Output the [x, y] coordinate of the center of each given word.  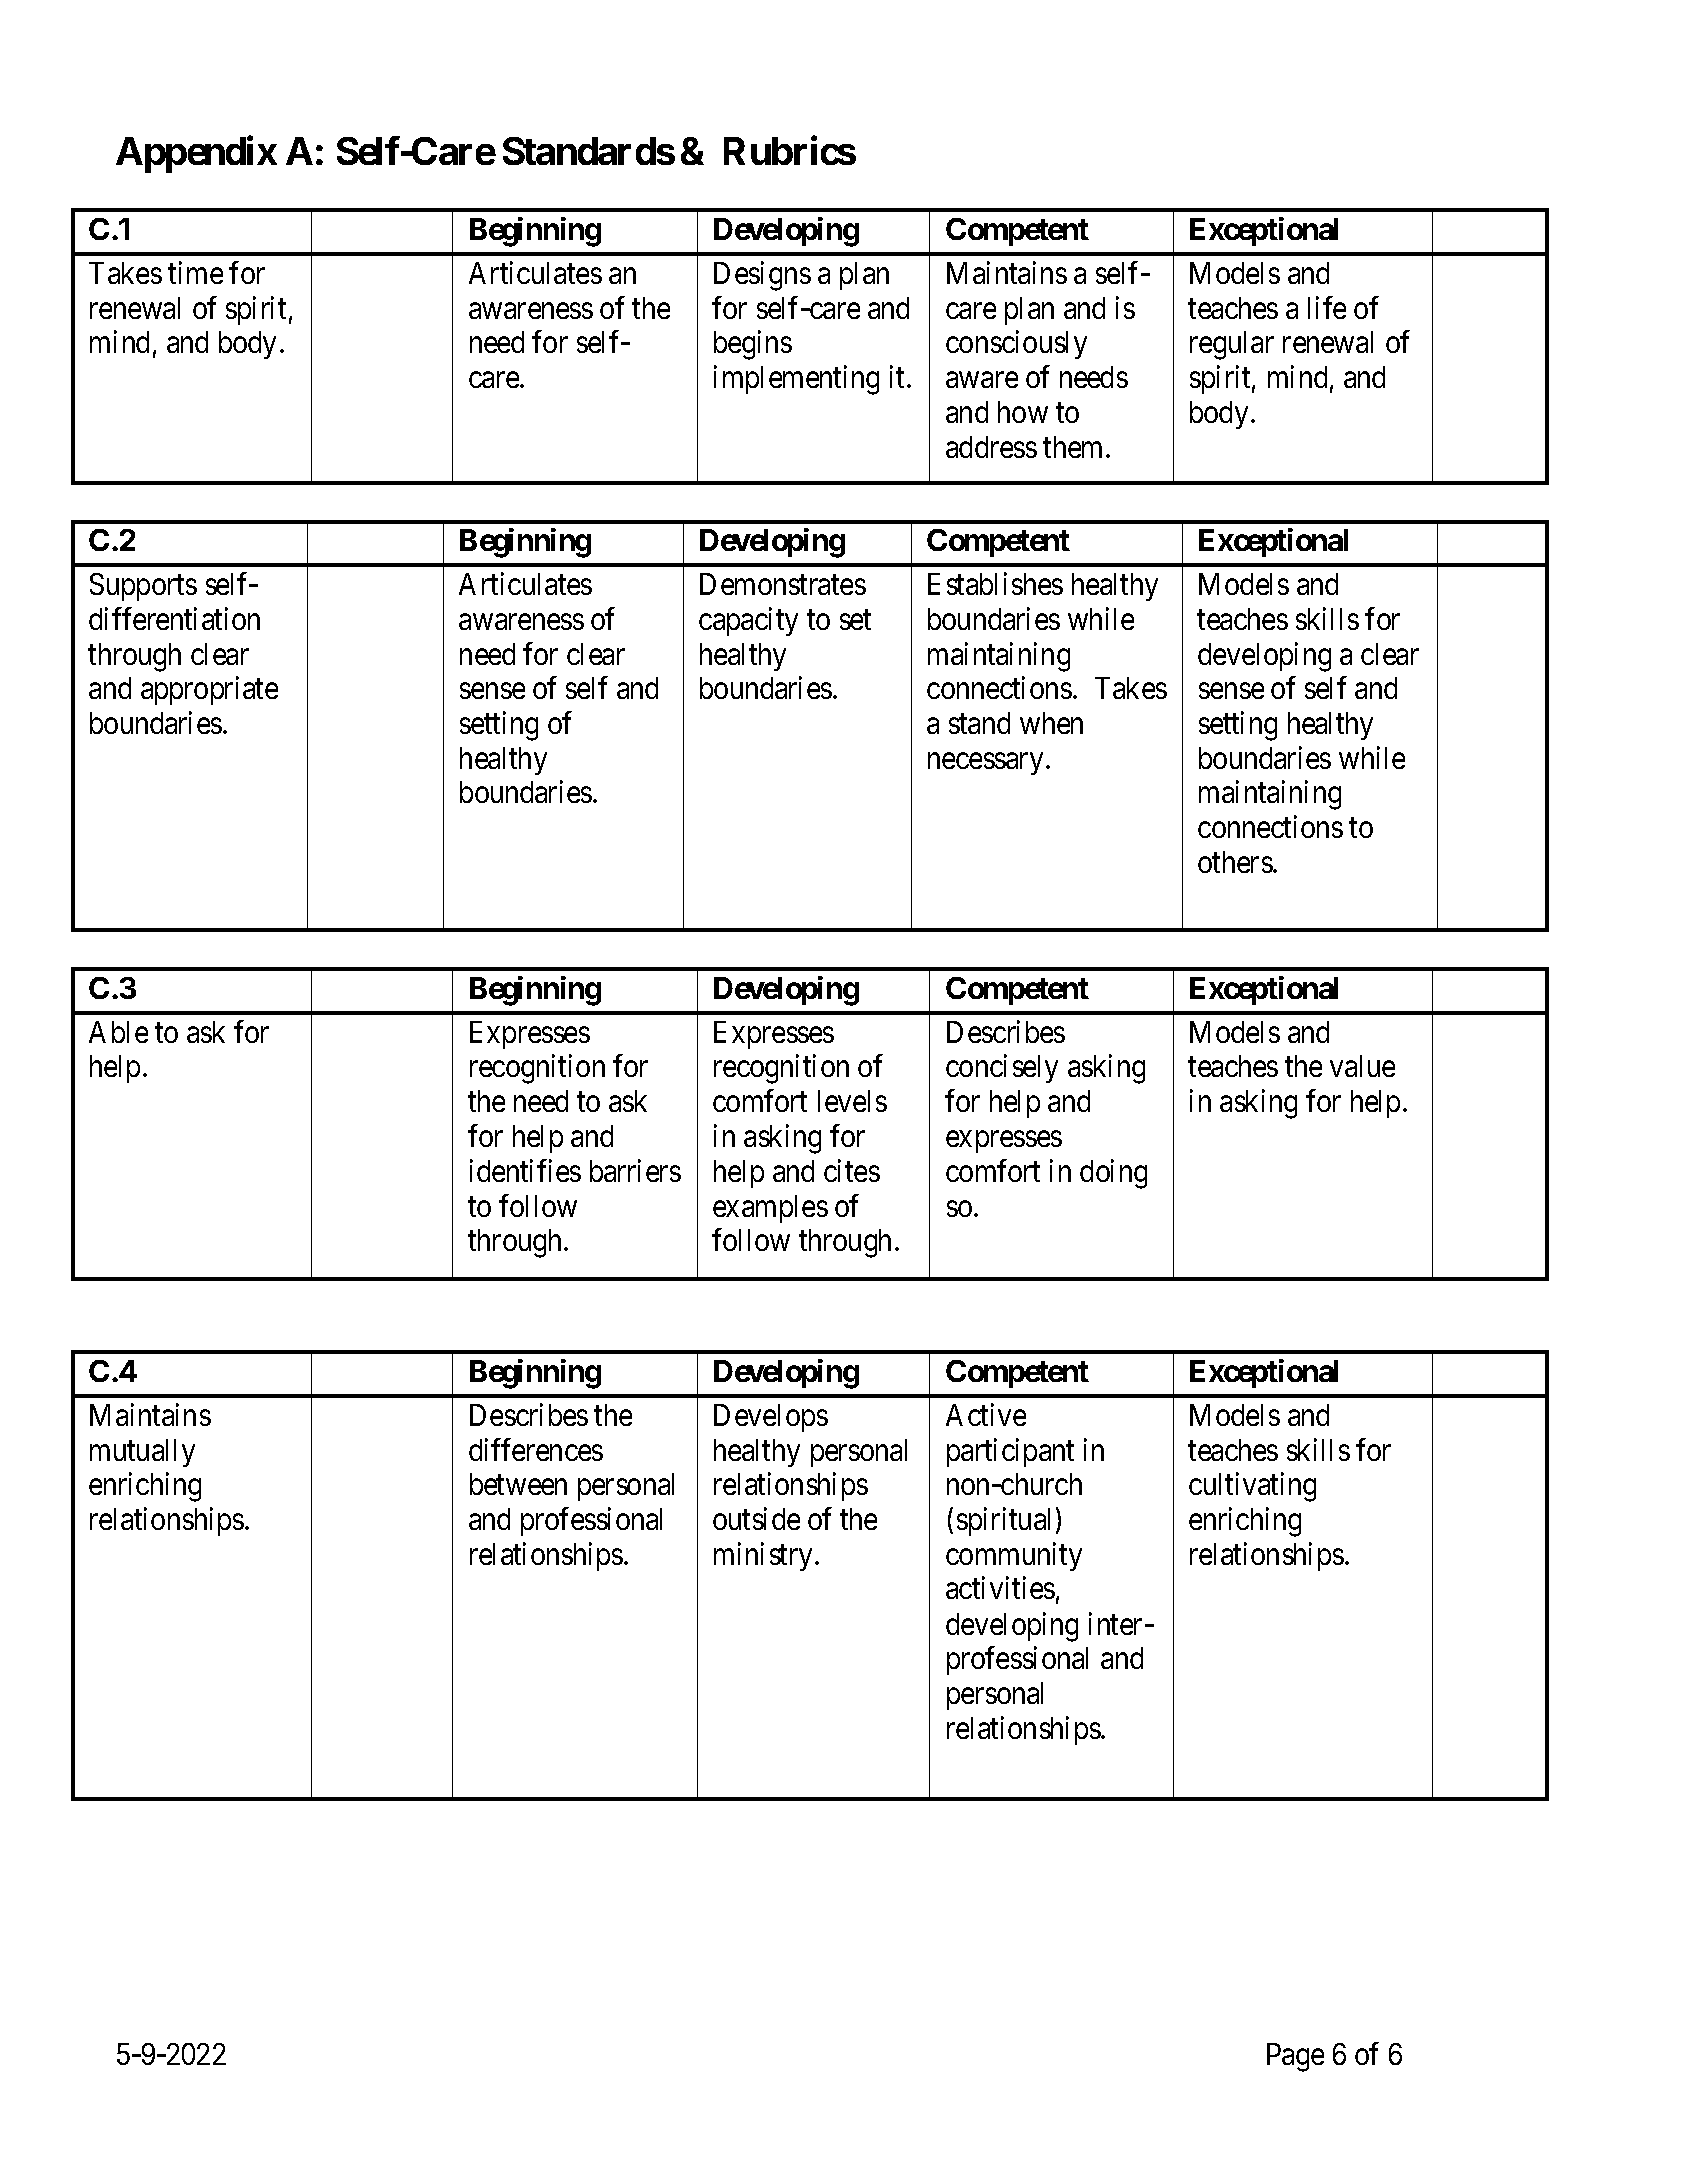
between [518, 1484]
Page [1295, 2057]
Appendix [196, 154]
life [1327, 307]
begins [753, 345]
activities [1000, 1588]
